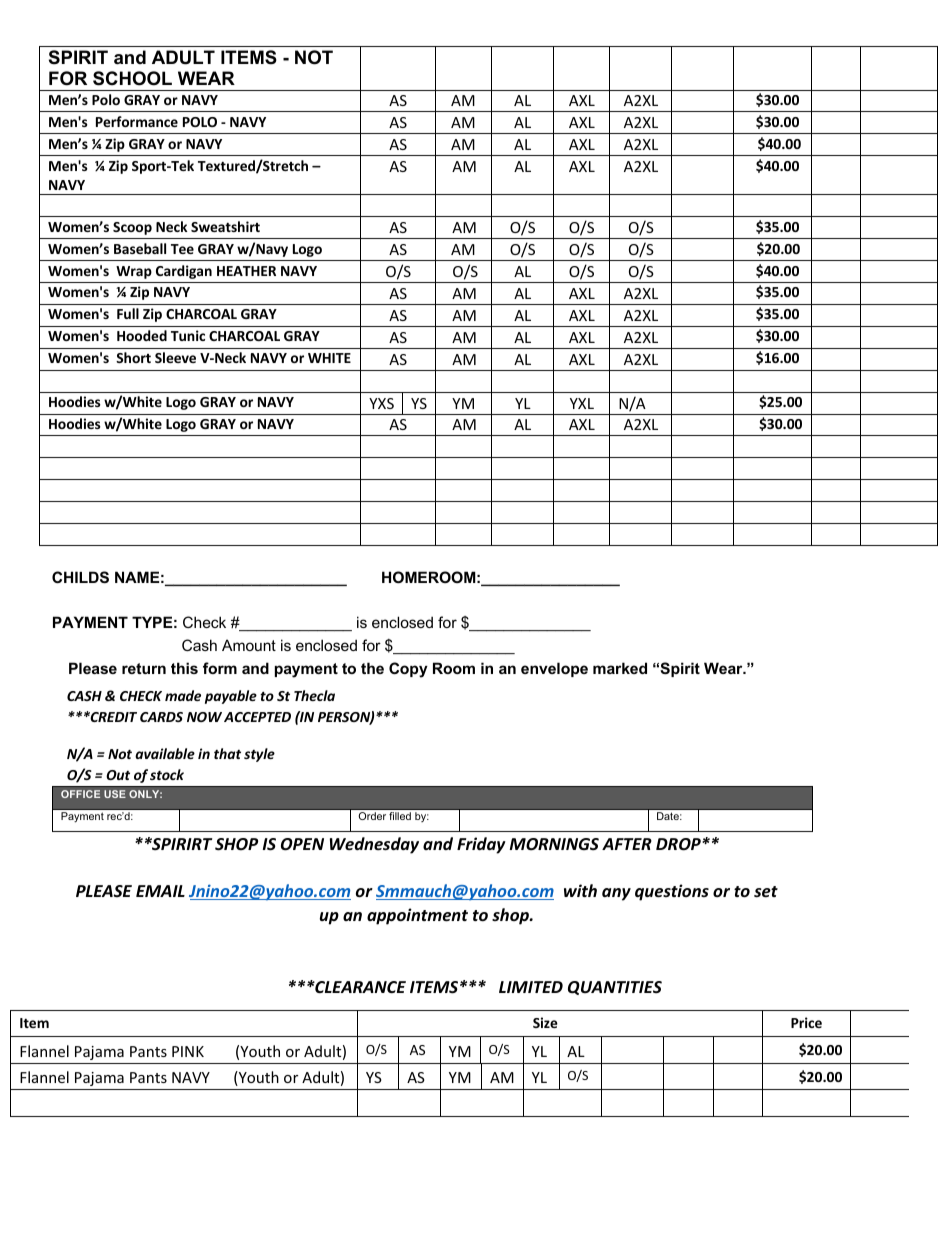 The image size is (952, 1233). What do you see at coordinates (175, 357) in the screenshot?
I see `Sleeve` at bounding box center [175, 357].
